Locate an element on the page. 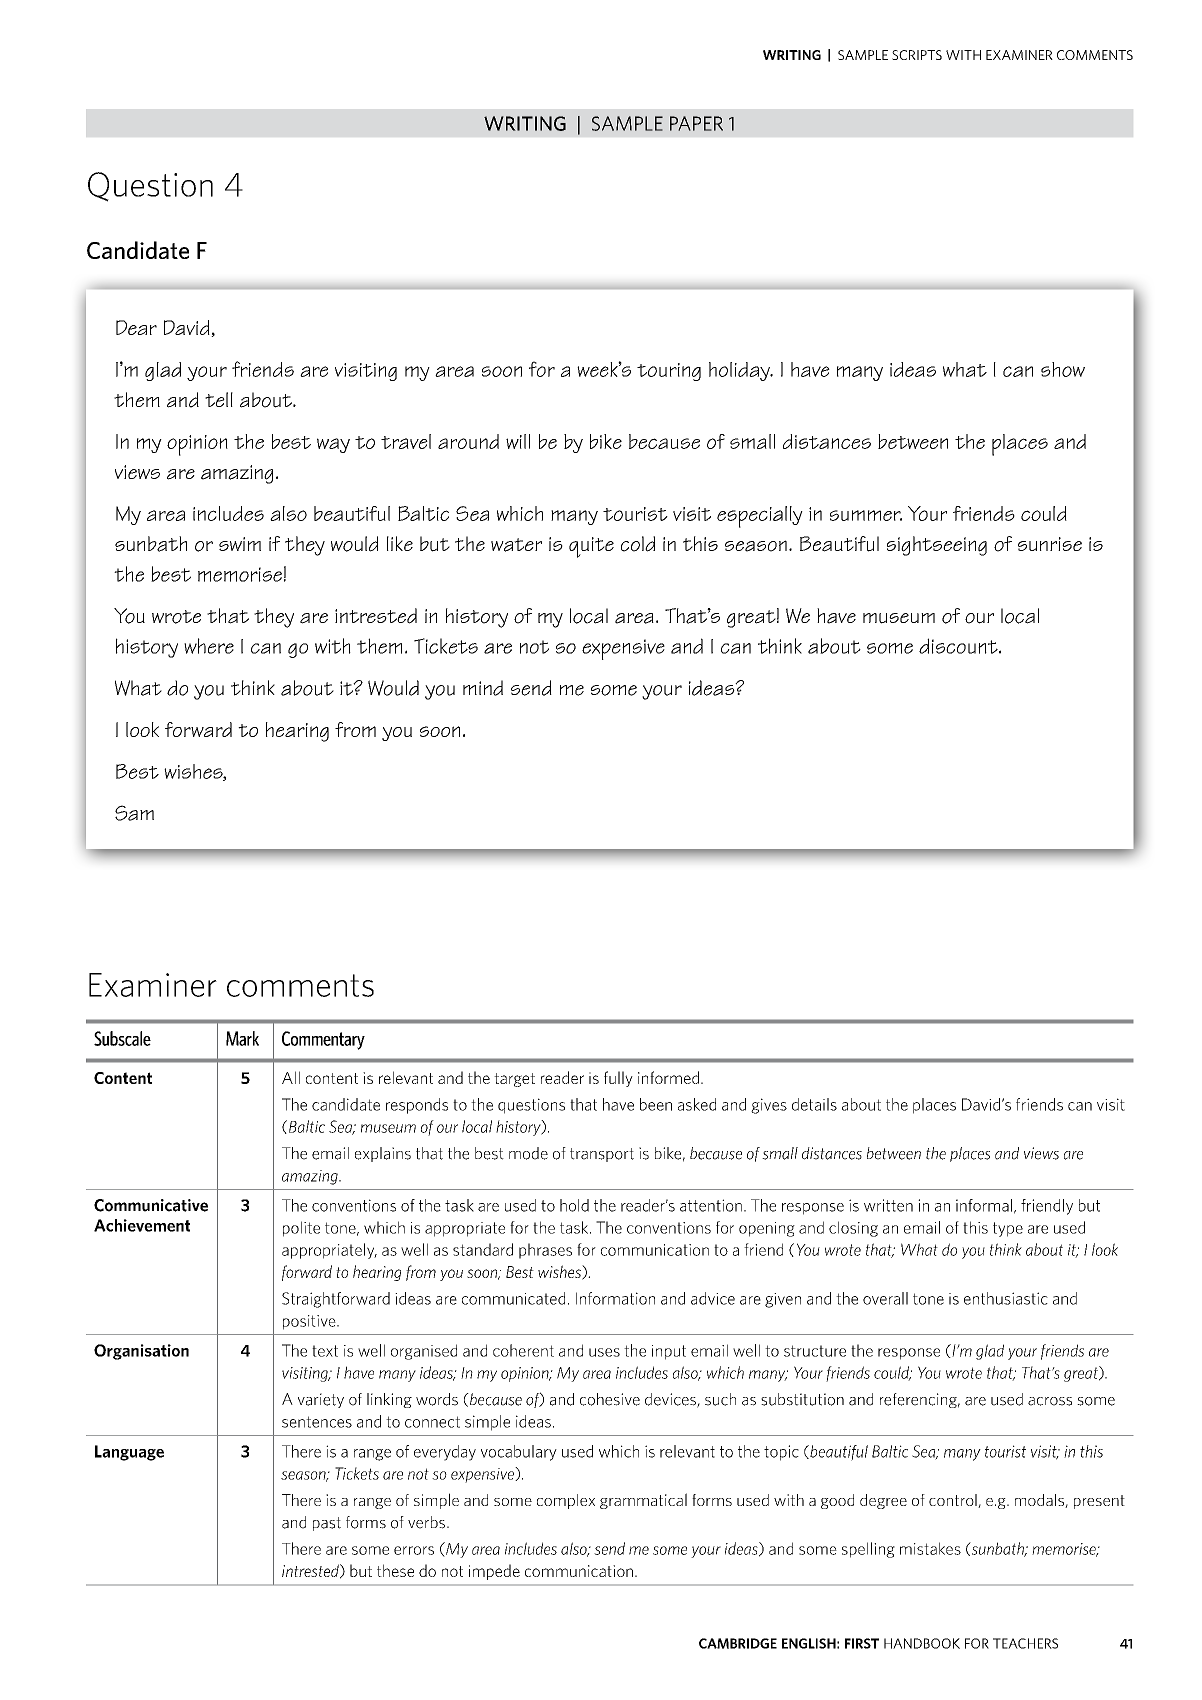  past is located at coordinates (327, 1524).
